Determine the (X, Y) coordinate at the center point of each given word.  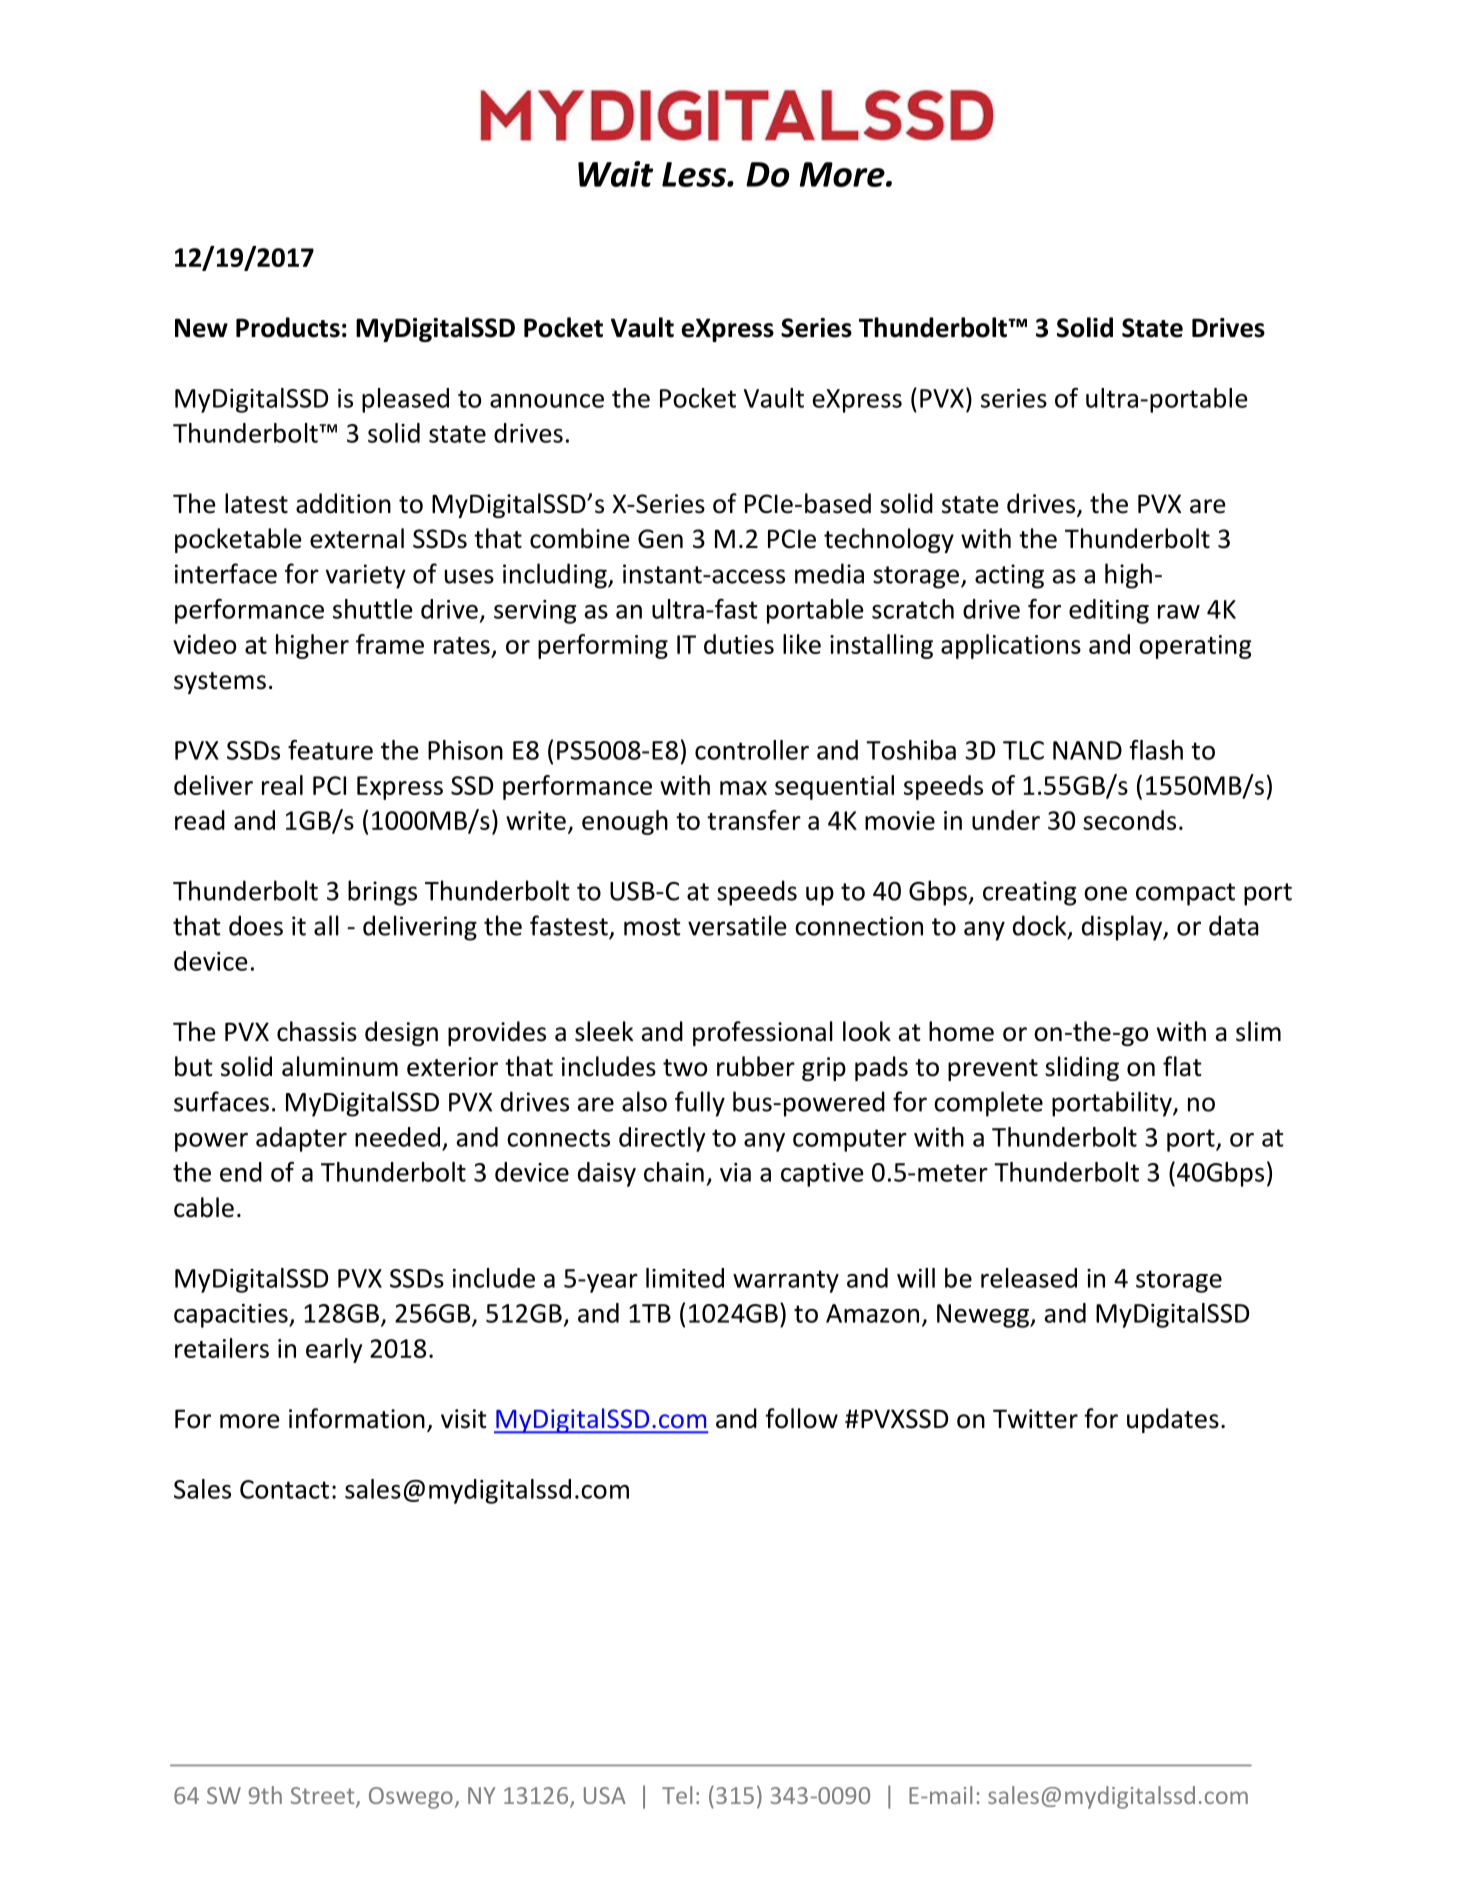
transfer (754, 820)
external (357, 538)
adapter (301, 1139)
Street (324, 1797)
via (735, 1172)
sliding (1082, 1068)
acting (1009, 576)
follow (801, 1418)
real (282, 785)
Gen (660, 539)
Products (288, 327)
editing (1109, 611)
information (357, 1418)
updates (1173, 1420)
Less (695, 174)
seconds (1129, 820)
